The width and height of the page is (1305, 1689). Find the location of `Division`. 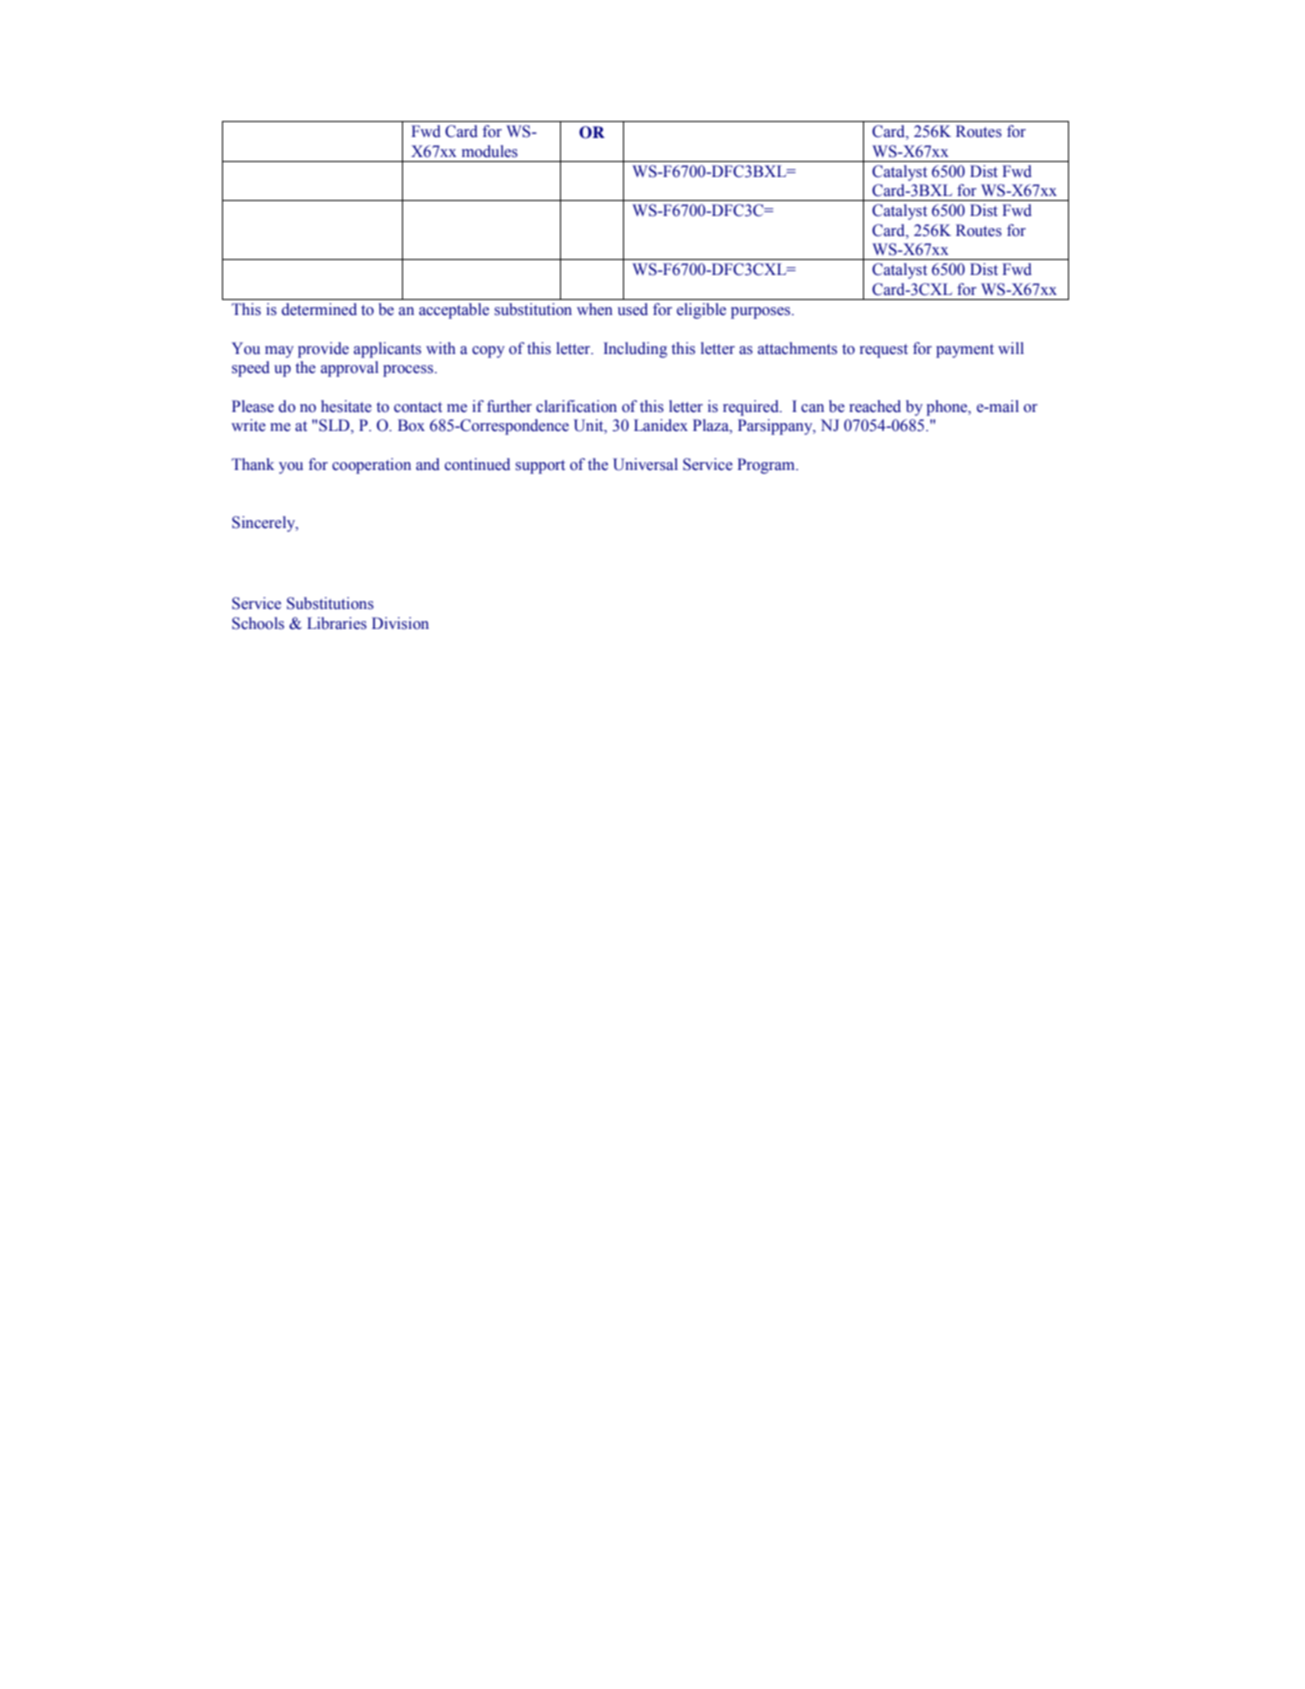

Division is located at coordinates (400, 623).
